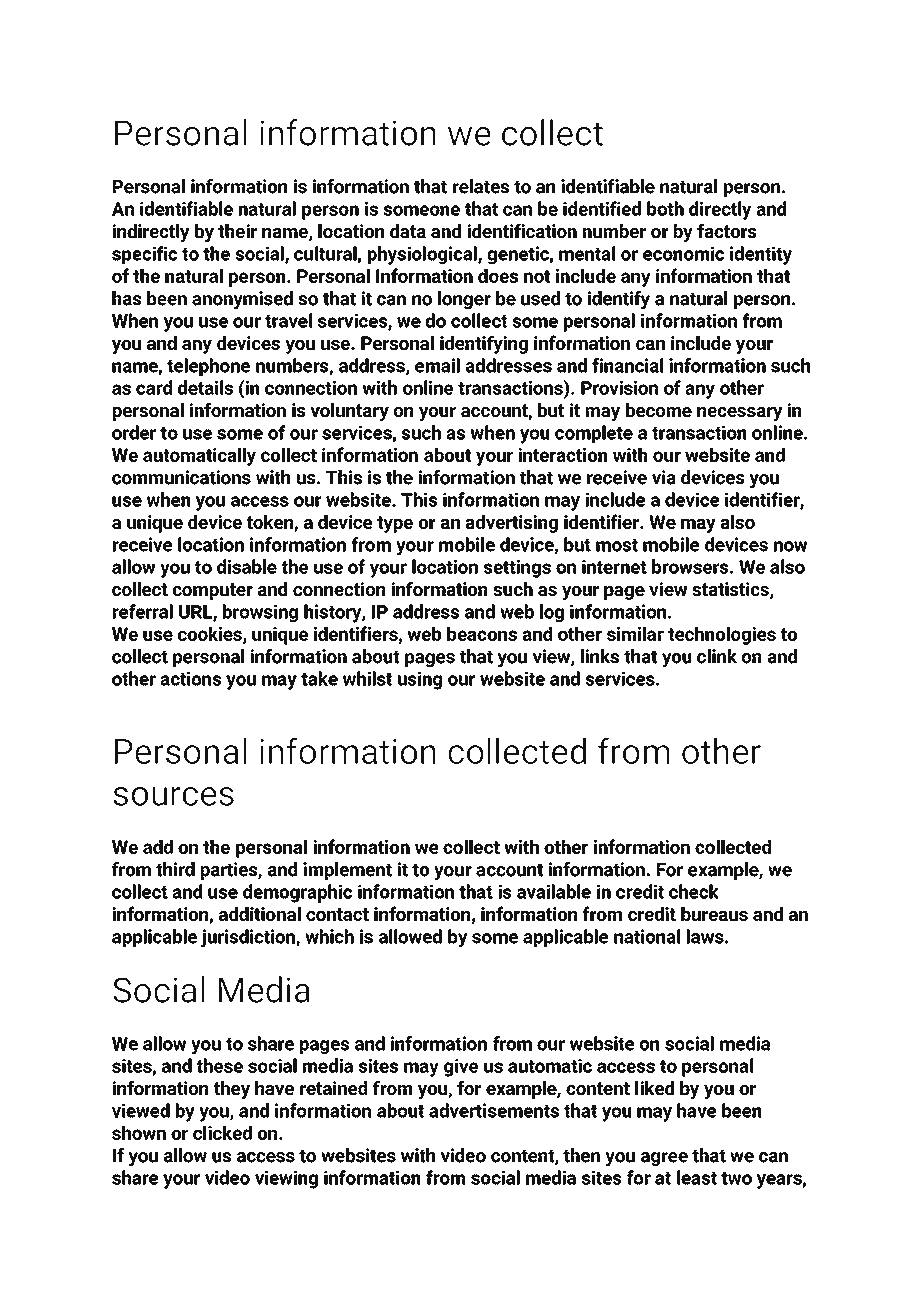  What do you see at coordinates (222, 1133) in the image?
I see `clicked` at bounding box center [222, 1133].
